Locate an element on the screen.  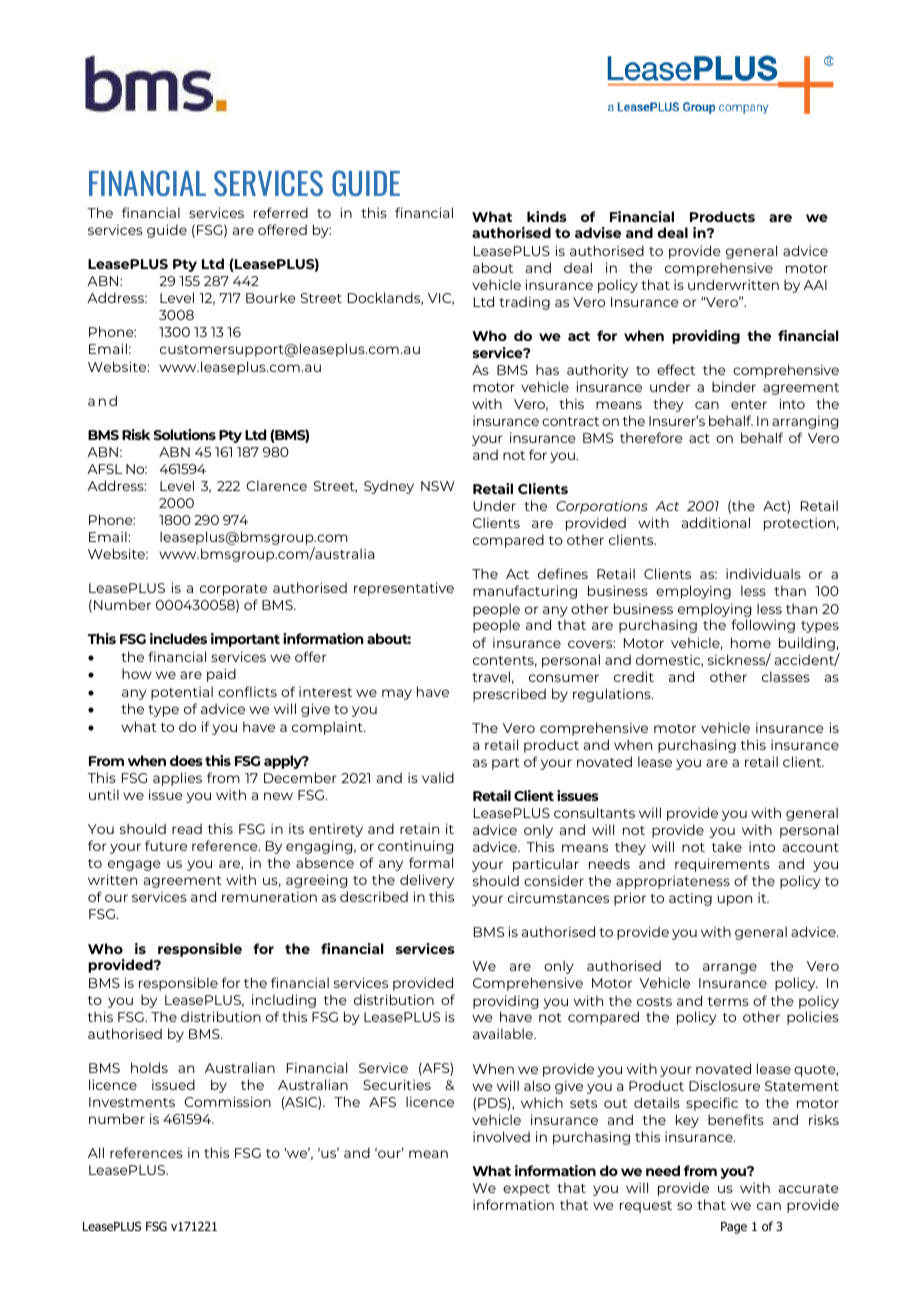
Page is located at coordinates (734, 1228).
